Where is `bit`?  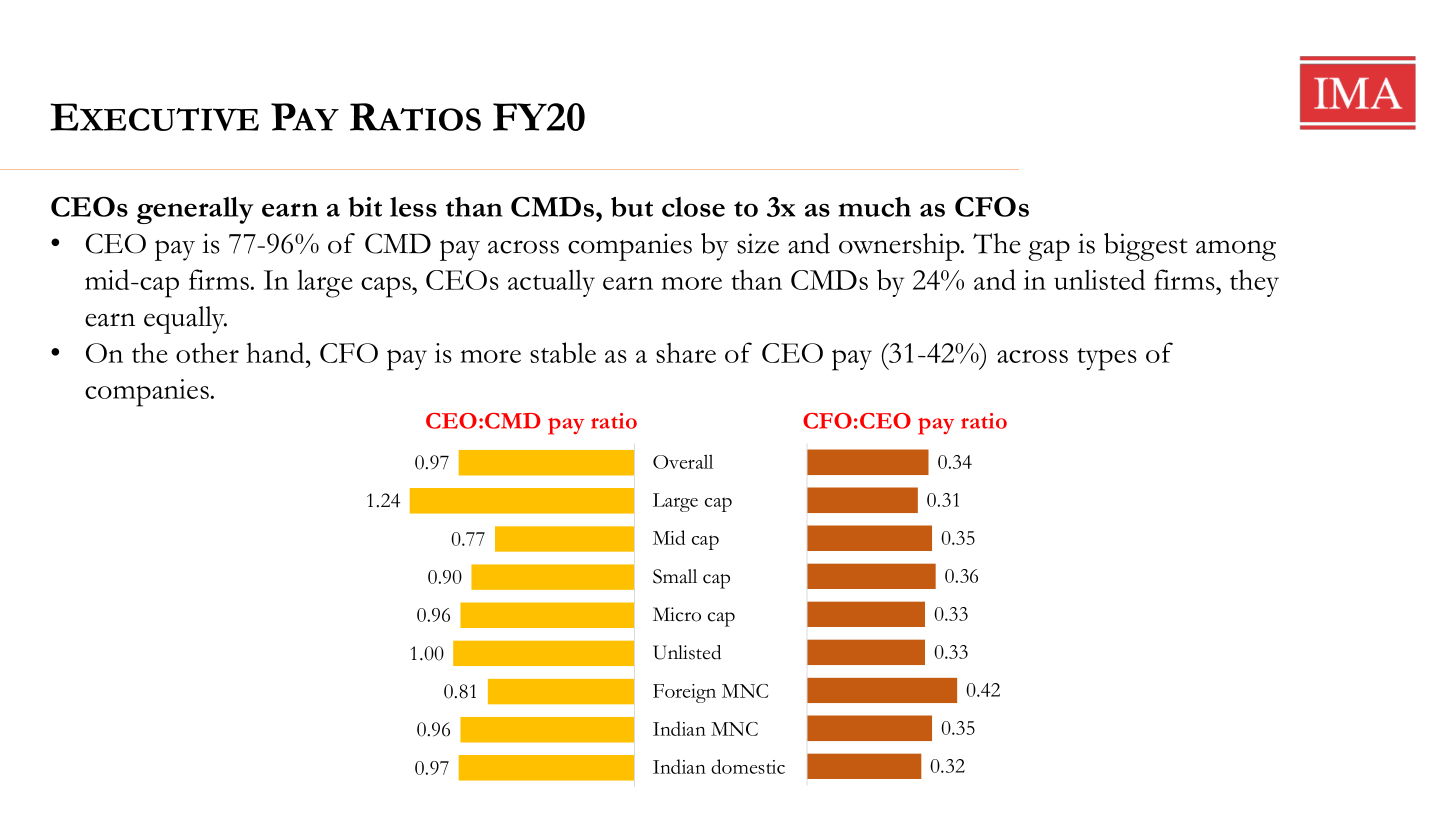 bit is located at coordinates (365, 207).
